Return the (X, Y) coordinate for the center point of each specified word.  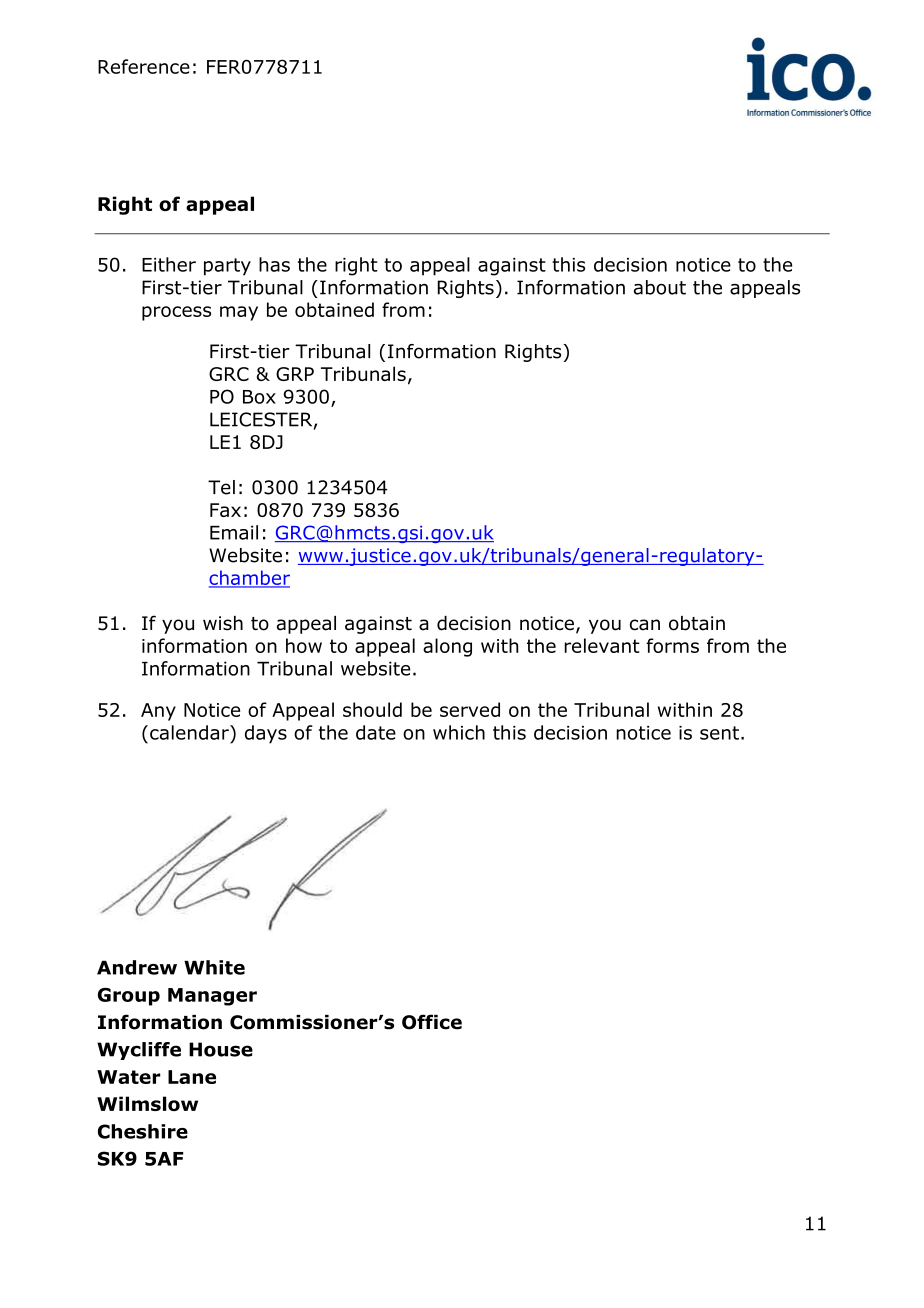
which (459, 732)
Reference (144, 66)
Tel (221, 487)
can (645, 625)
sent (719, 733)
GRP (295, 374)
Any (158, 712)
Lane (192, 1077)
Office (432, 1022)
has (274, 264)
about (660, 287)
